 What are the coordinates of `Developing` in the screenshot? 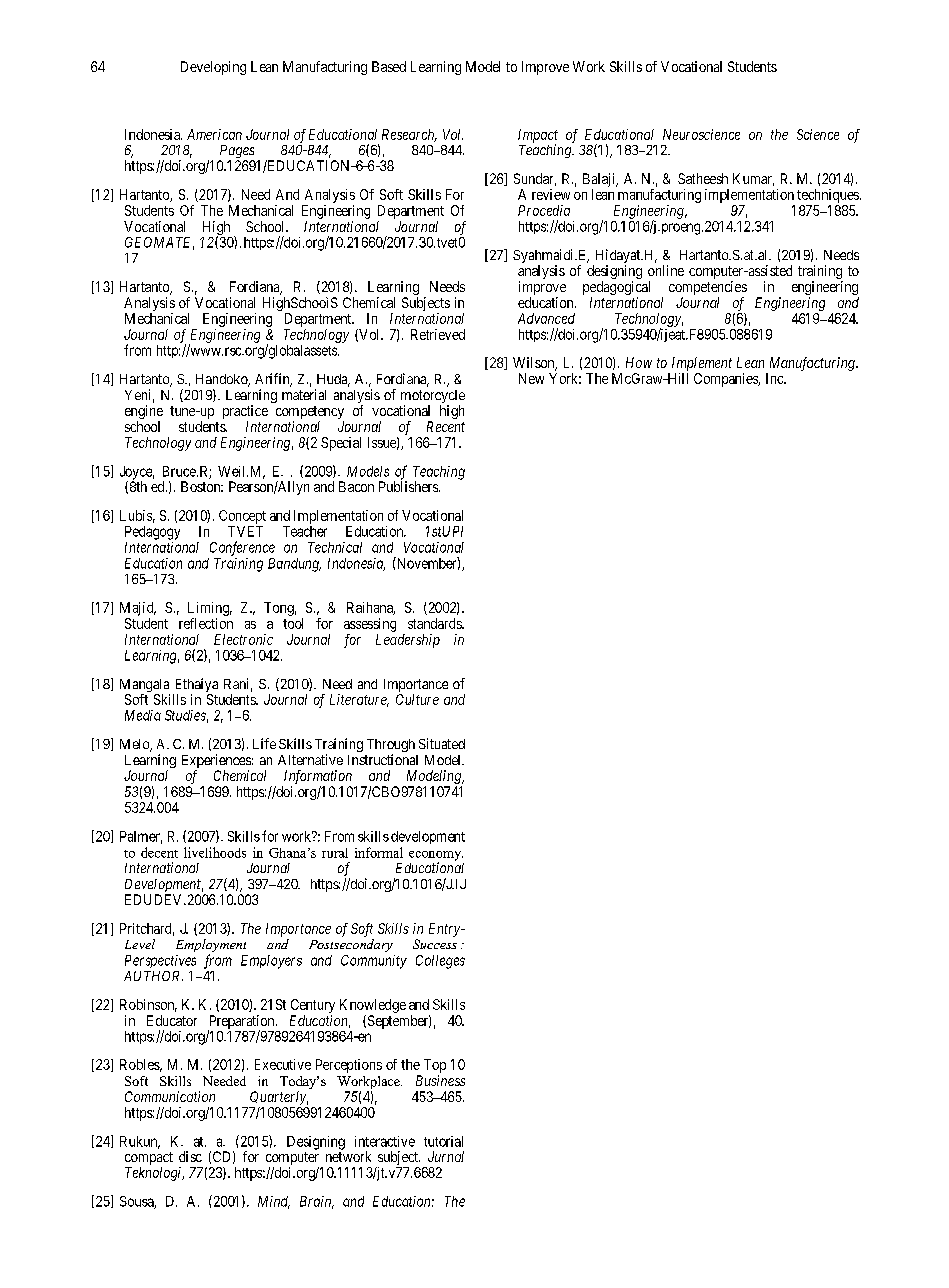 It's located at (213, 68).
